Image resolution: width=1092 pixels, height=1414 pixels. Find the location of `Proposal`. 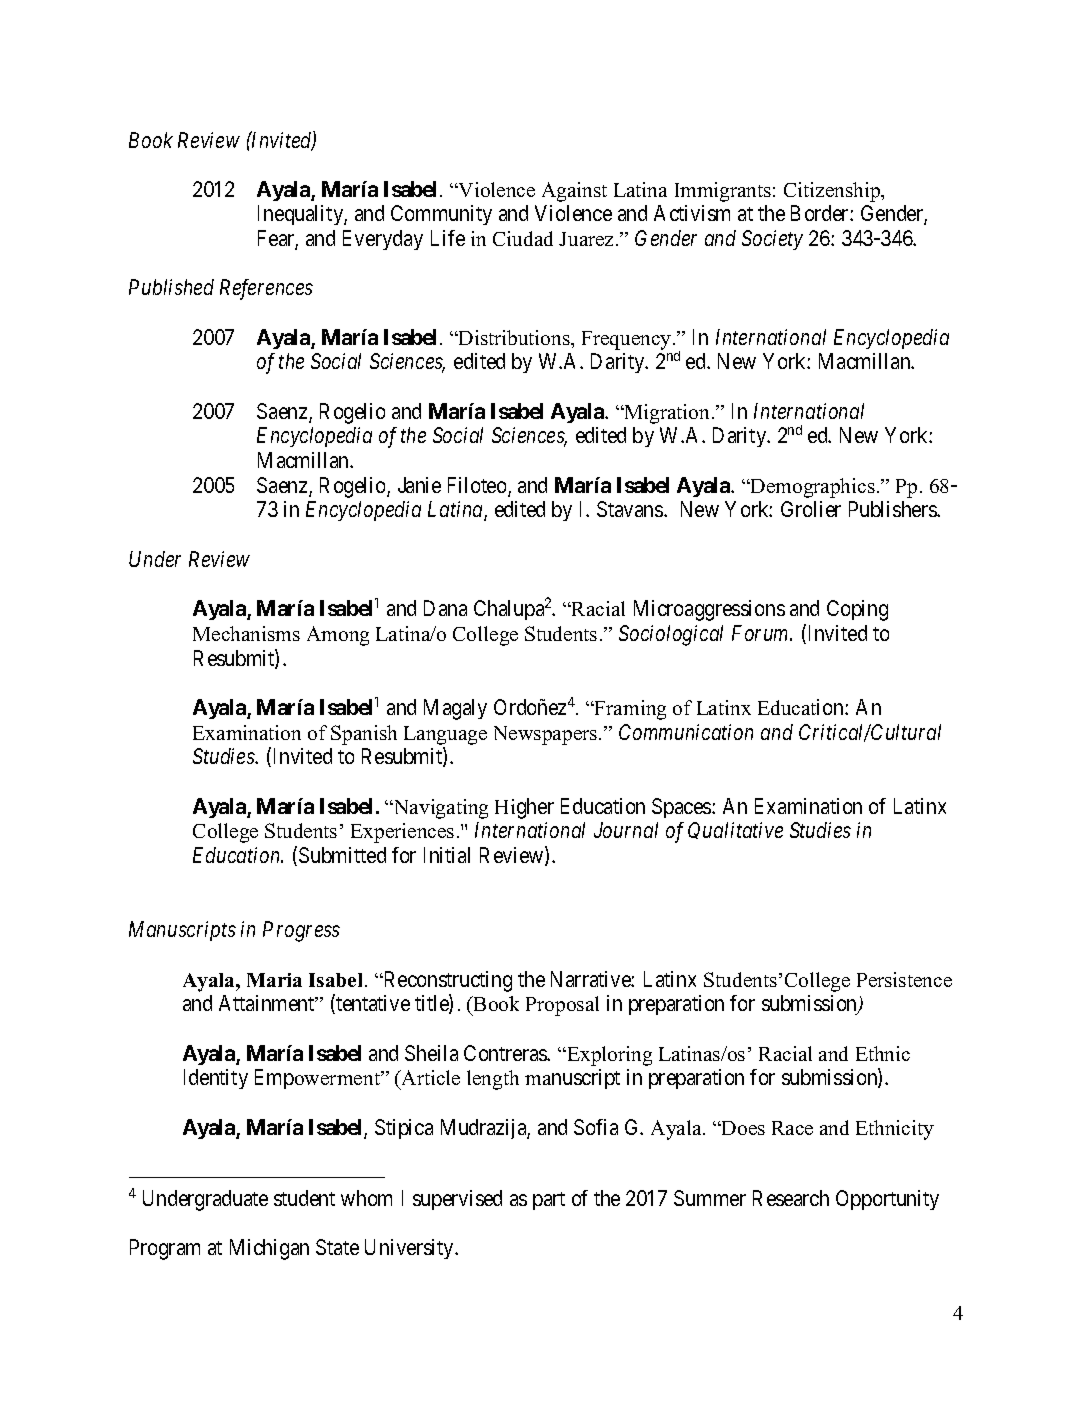

Proposal is located at coordinates (562, 1006).
